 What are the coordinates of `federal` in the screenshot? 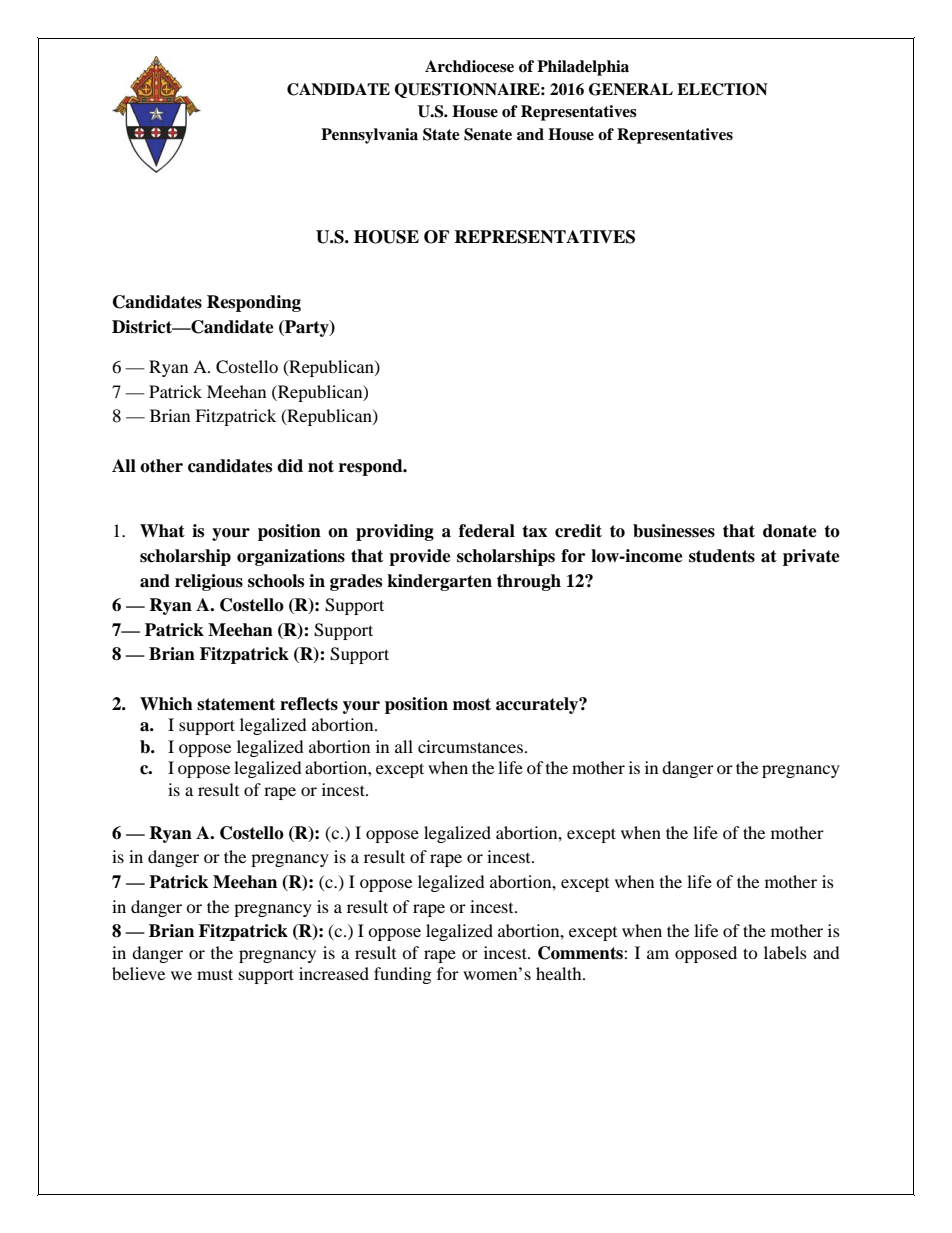 It's located at (487, 531).
